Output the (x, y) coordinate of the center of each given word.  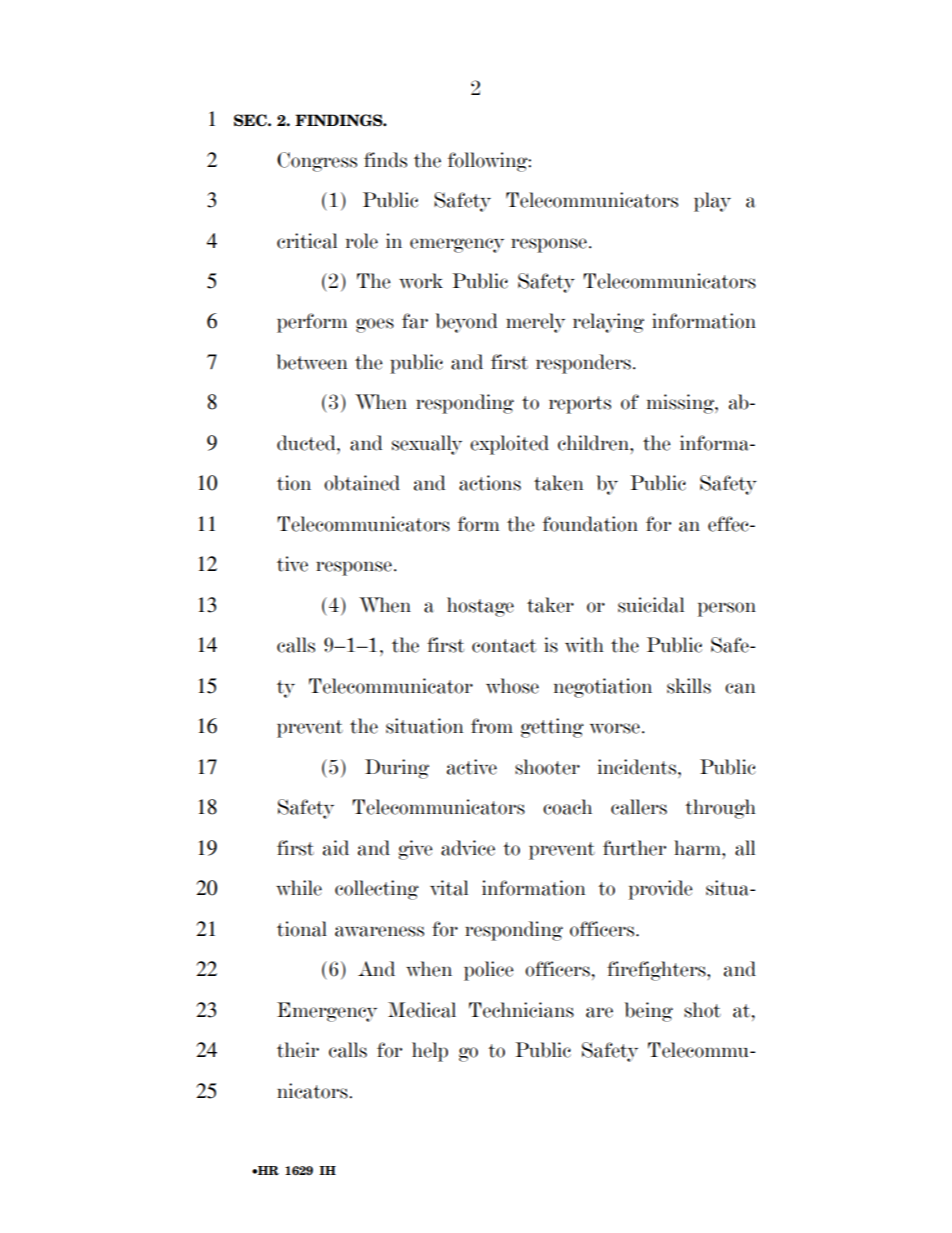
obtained (362, 483)
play (712, 202)
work (421, 281)
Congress (317, 162)
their (298, 1050)
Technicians (521, 1010)
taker (550, 605)
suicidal (651, 605)
